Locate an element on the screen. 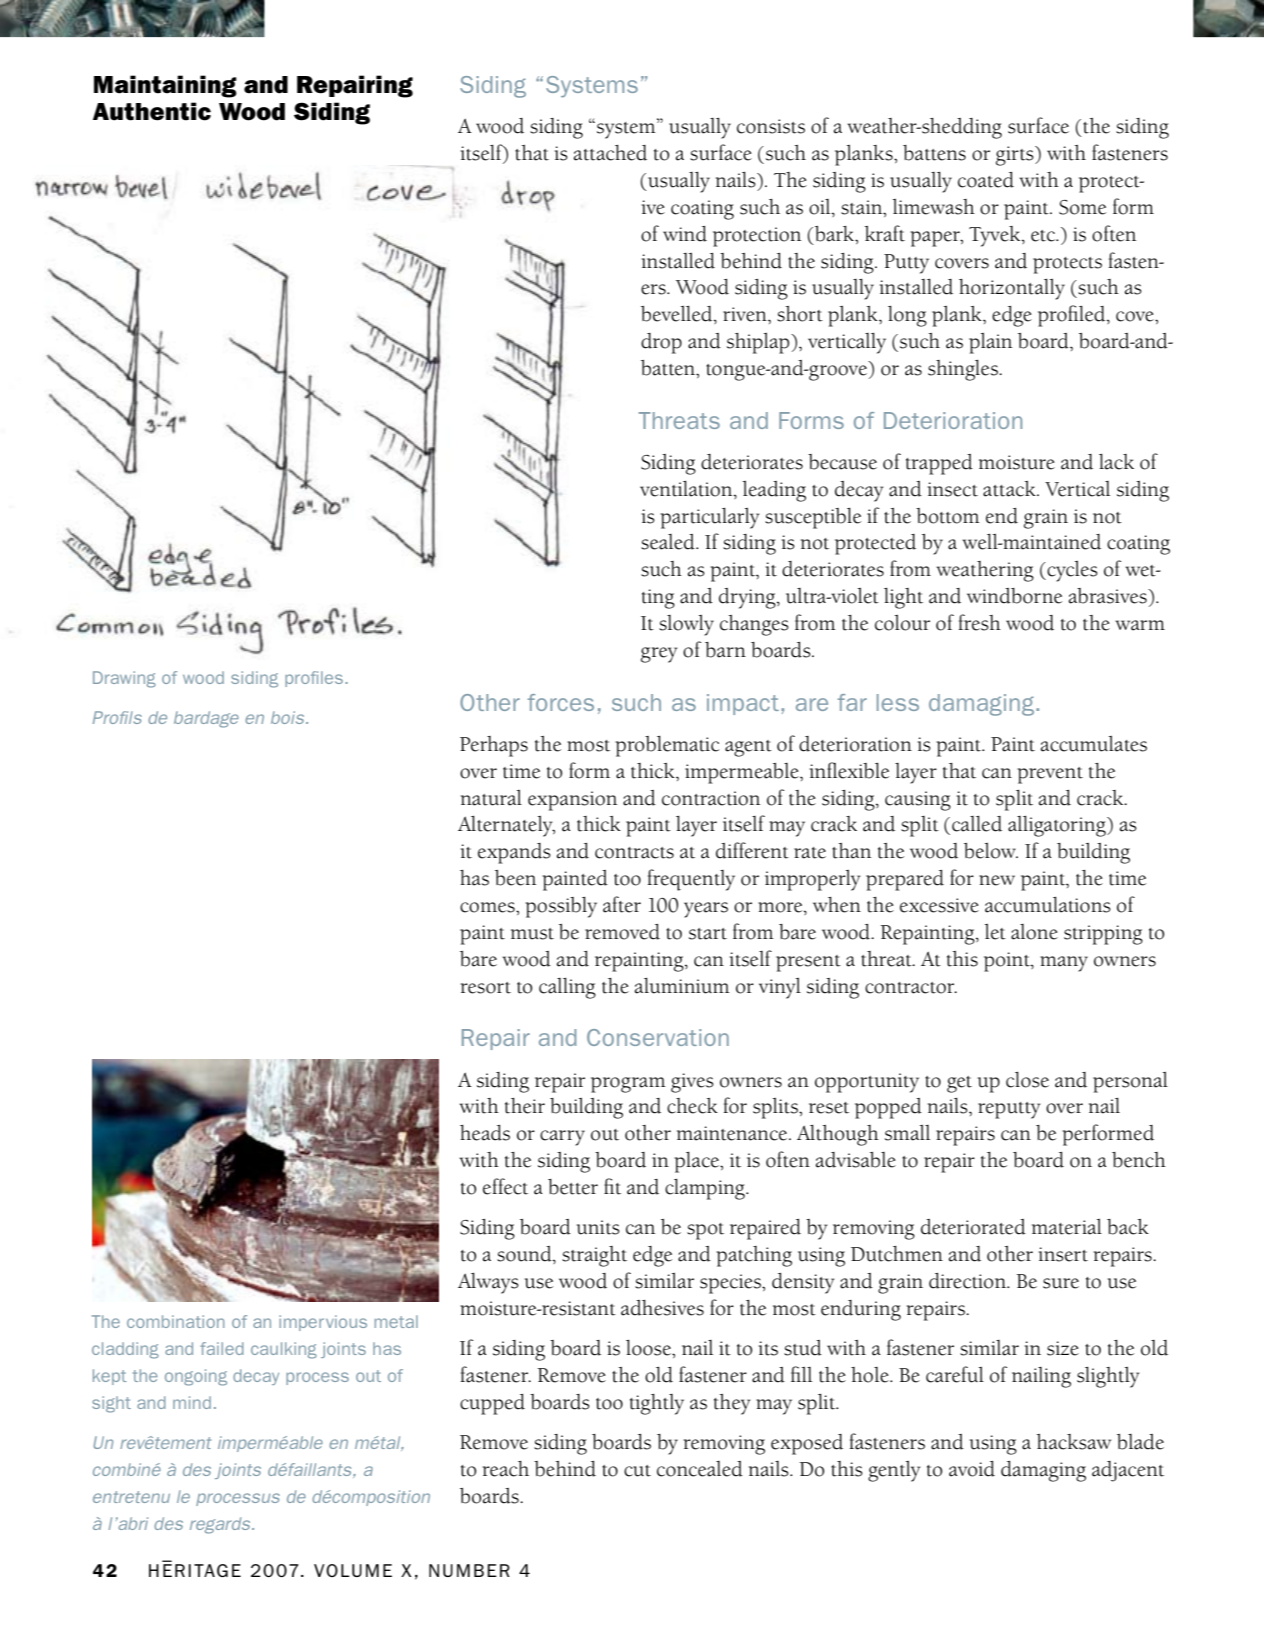  Authentic is located at coordinates (152, 111).
